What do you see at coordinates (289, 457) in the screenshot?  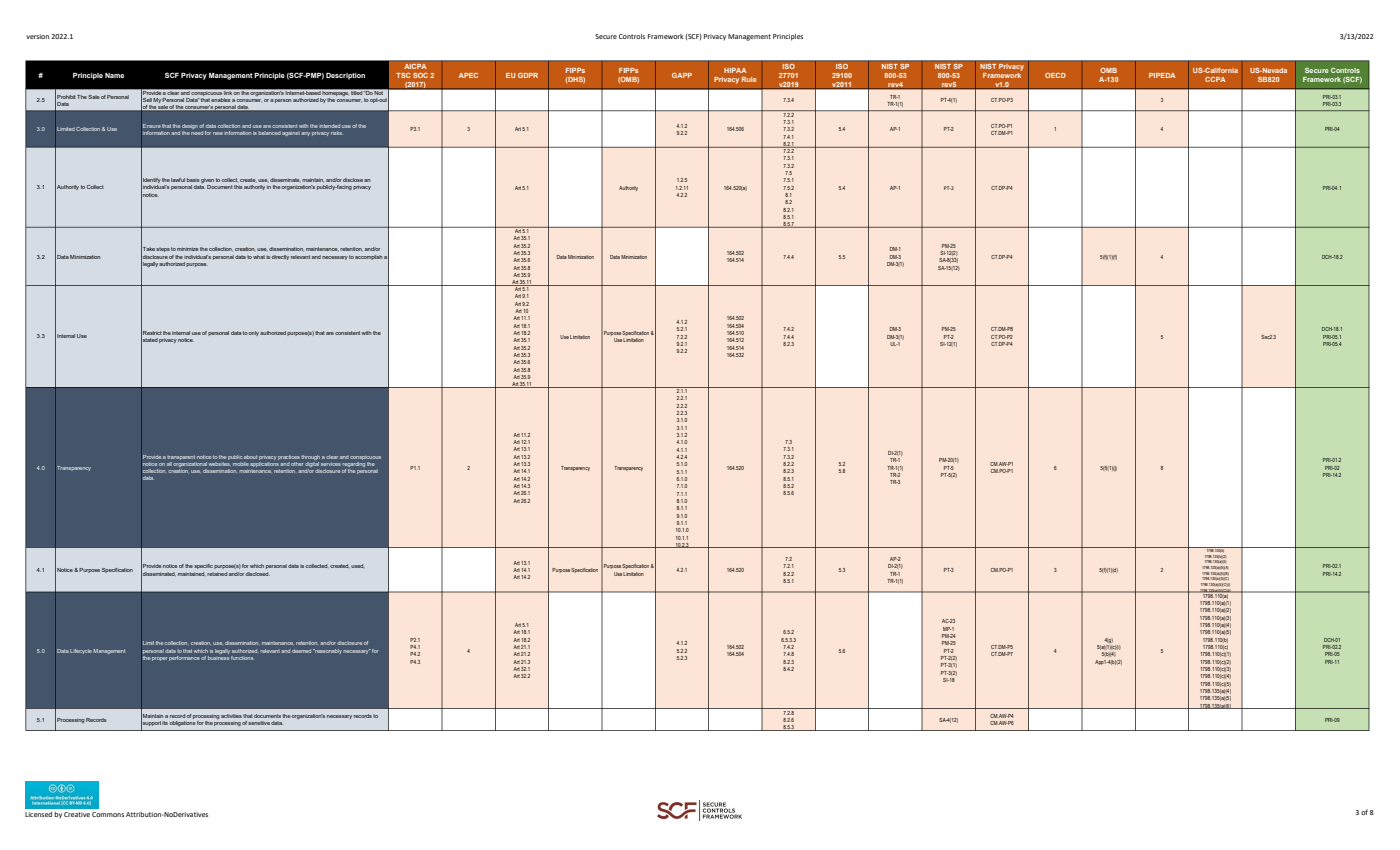 I see `practices` at bounding box center [289, 457].
